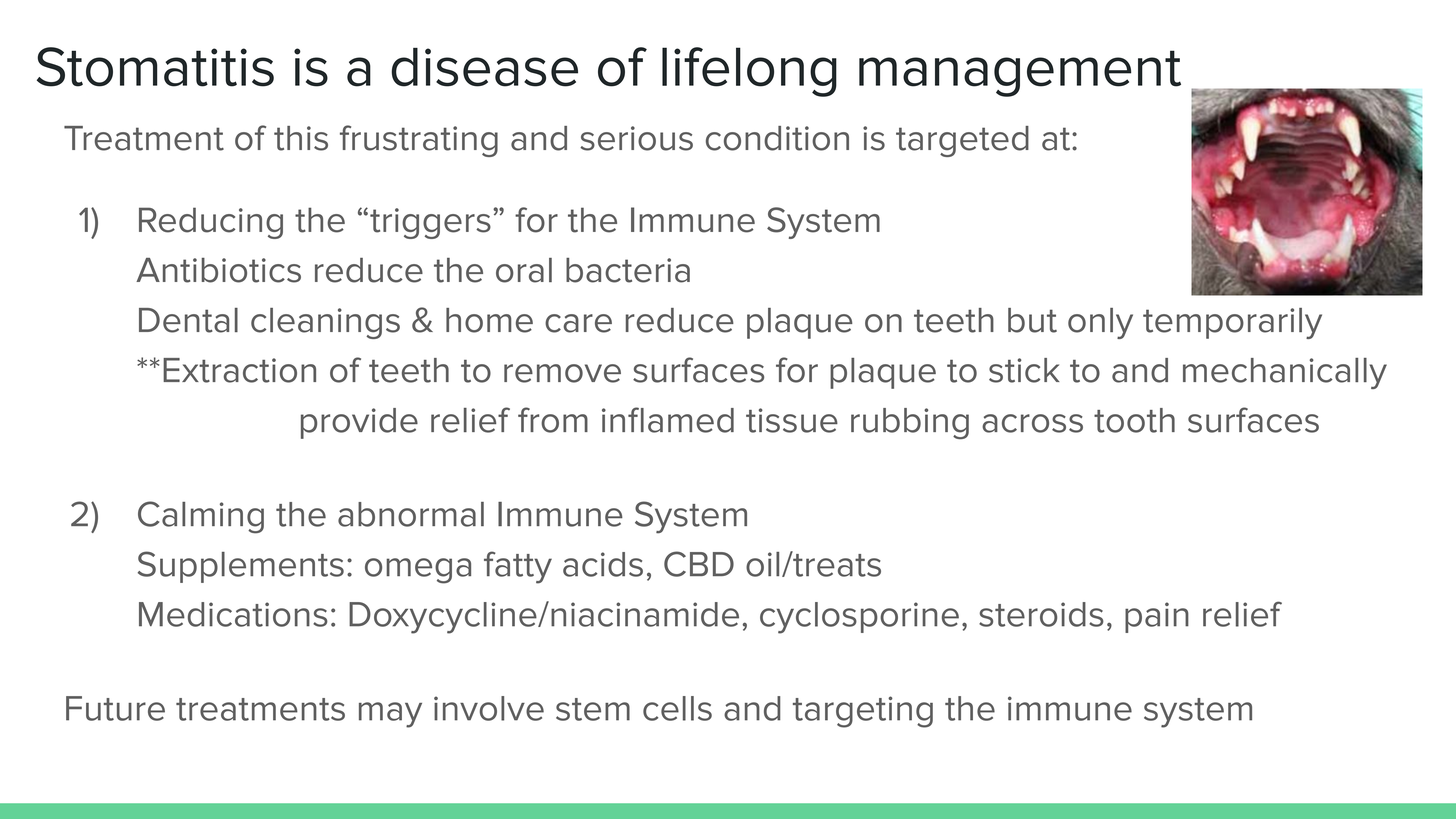 The width and height of the image is (1456, 819). Describe the element at coordinates (239, 370) in the image. I see `Extraction` at that location.
